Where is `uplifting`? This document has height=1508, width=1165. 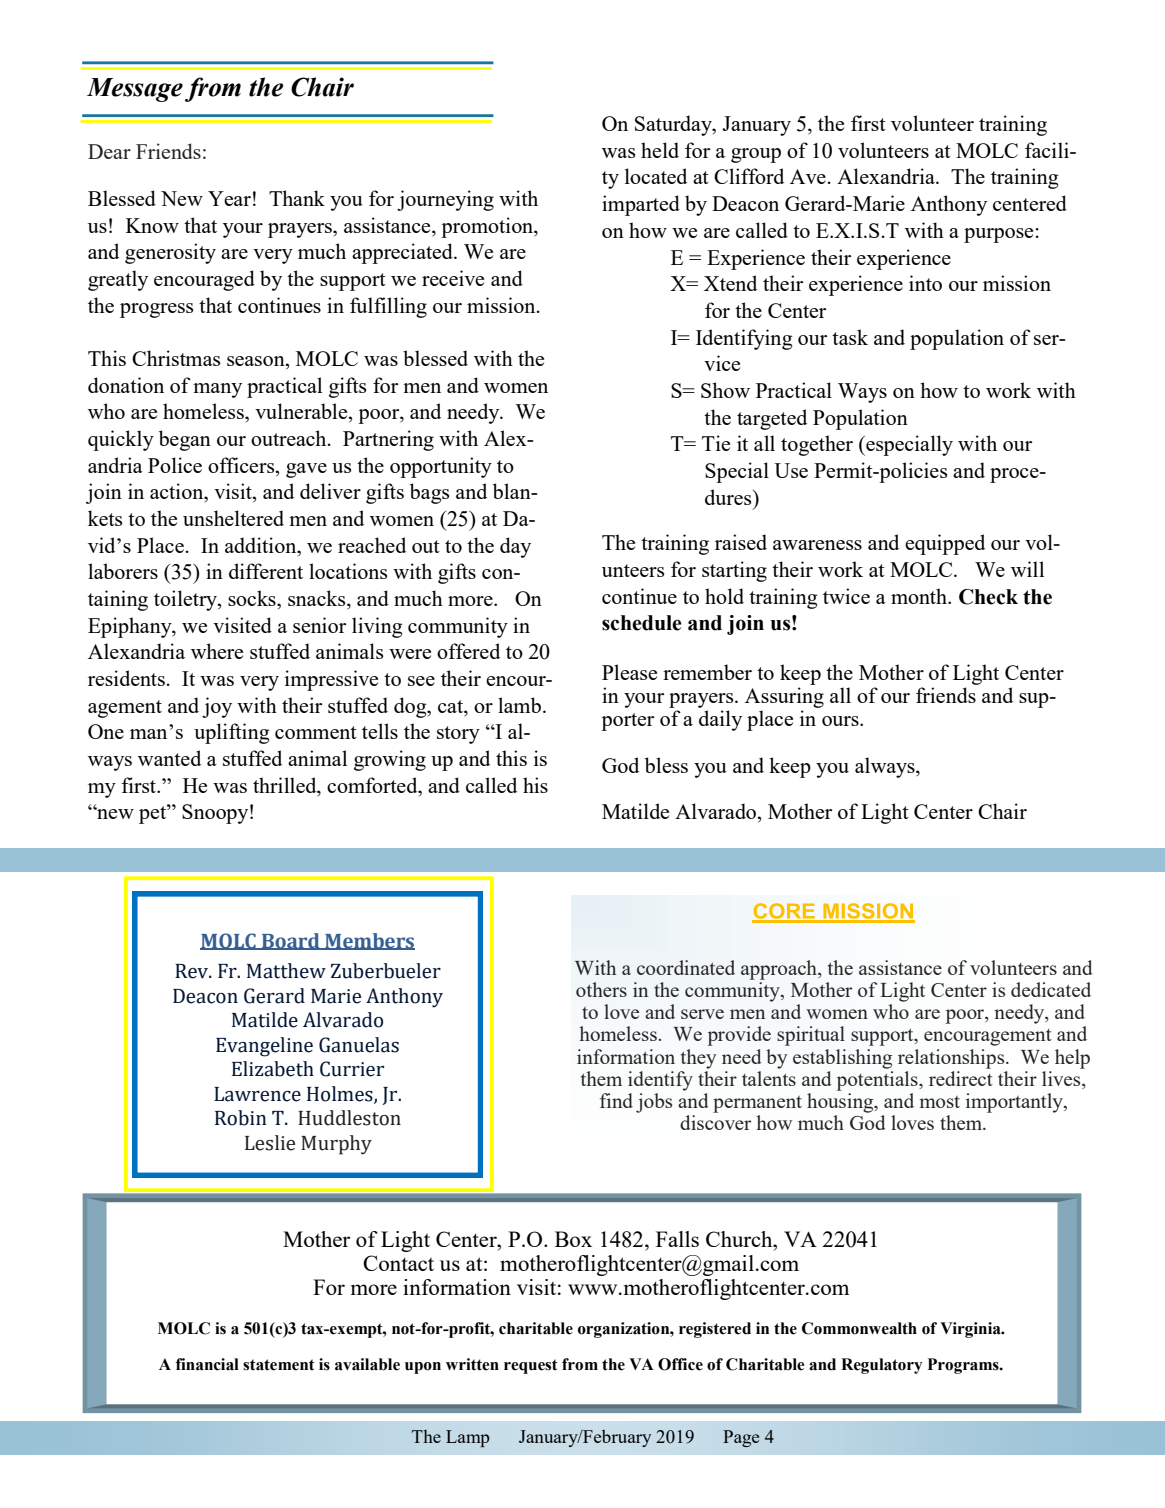
uplifting is located at coordinates (232, 733).
